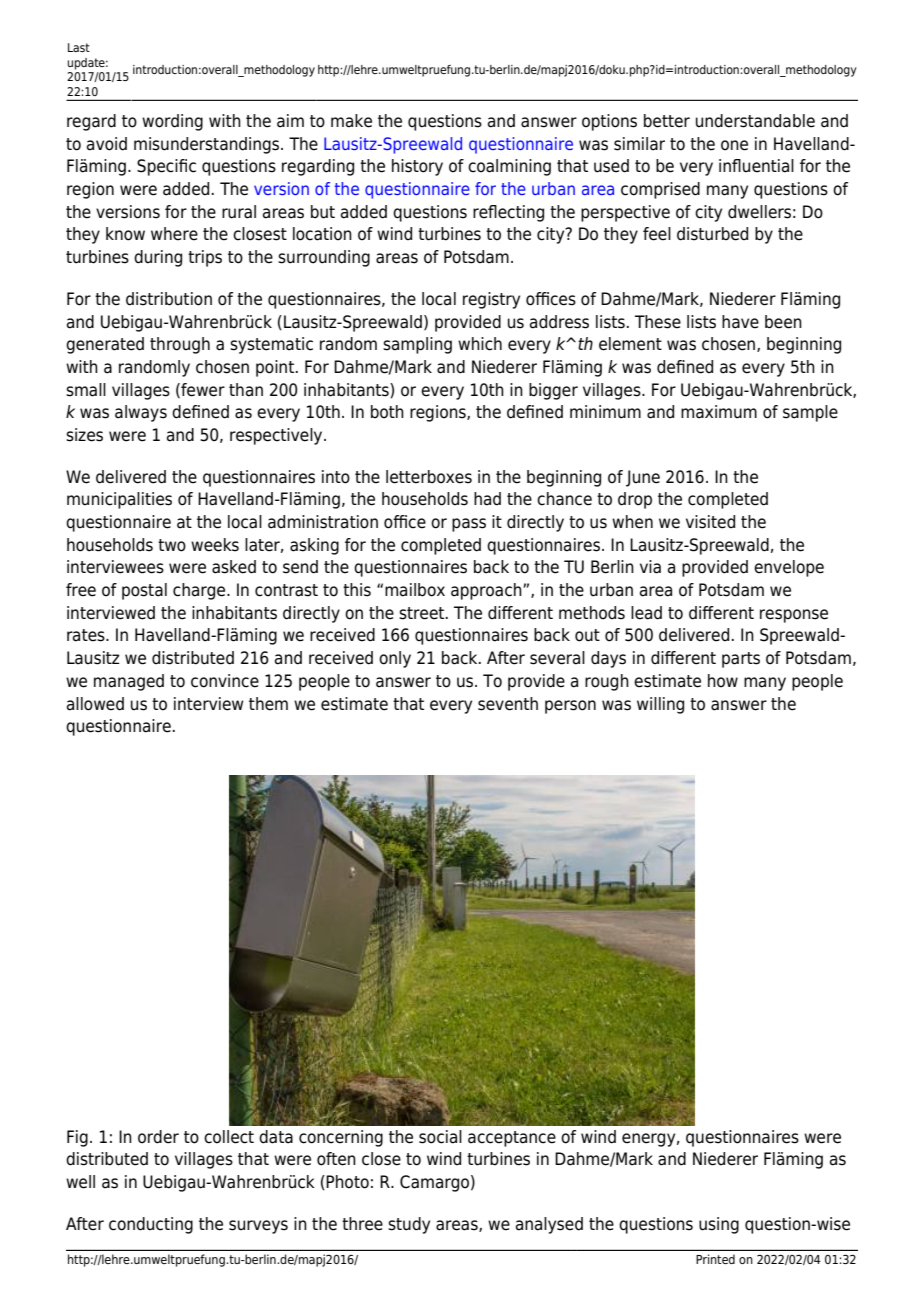 This image has width=924, height=1308. I want to click on managed, so click(129, 682).
